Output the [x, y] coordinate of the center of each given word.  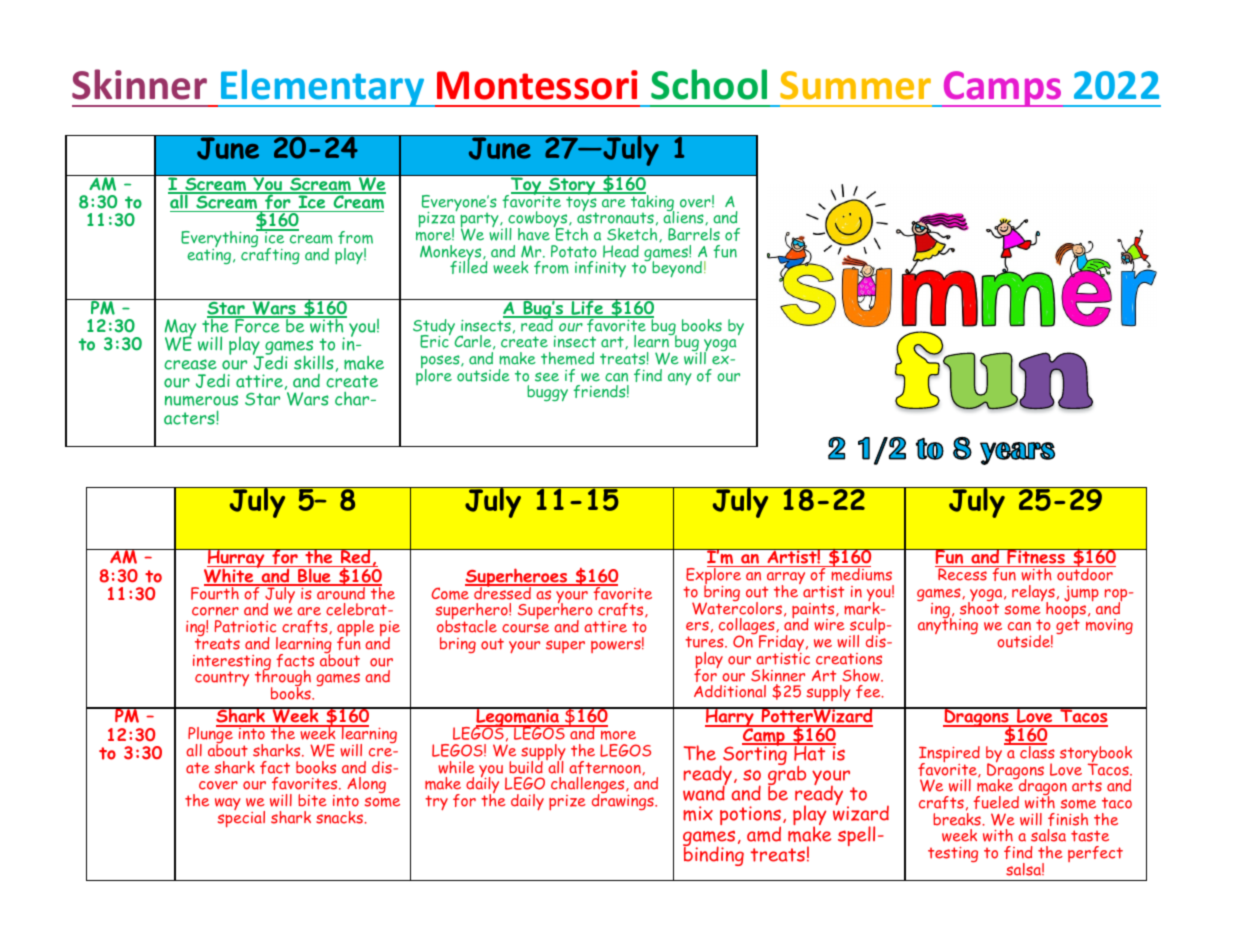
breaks [958, 818]
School [709, 84]
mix [698, 813]
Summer [855, 85]
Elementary [323, 88]
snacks [340, 817]
